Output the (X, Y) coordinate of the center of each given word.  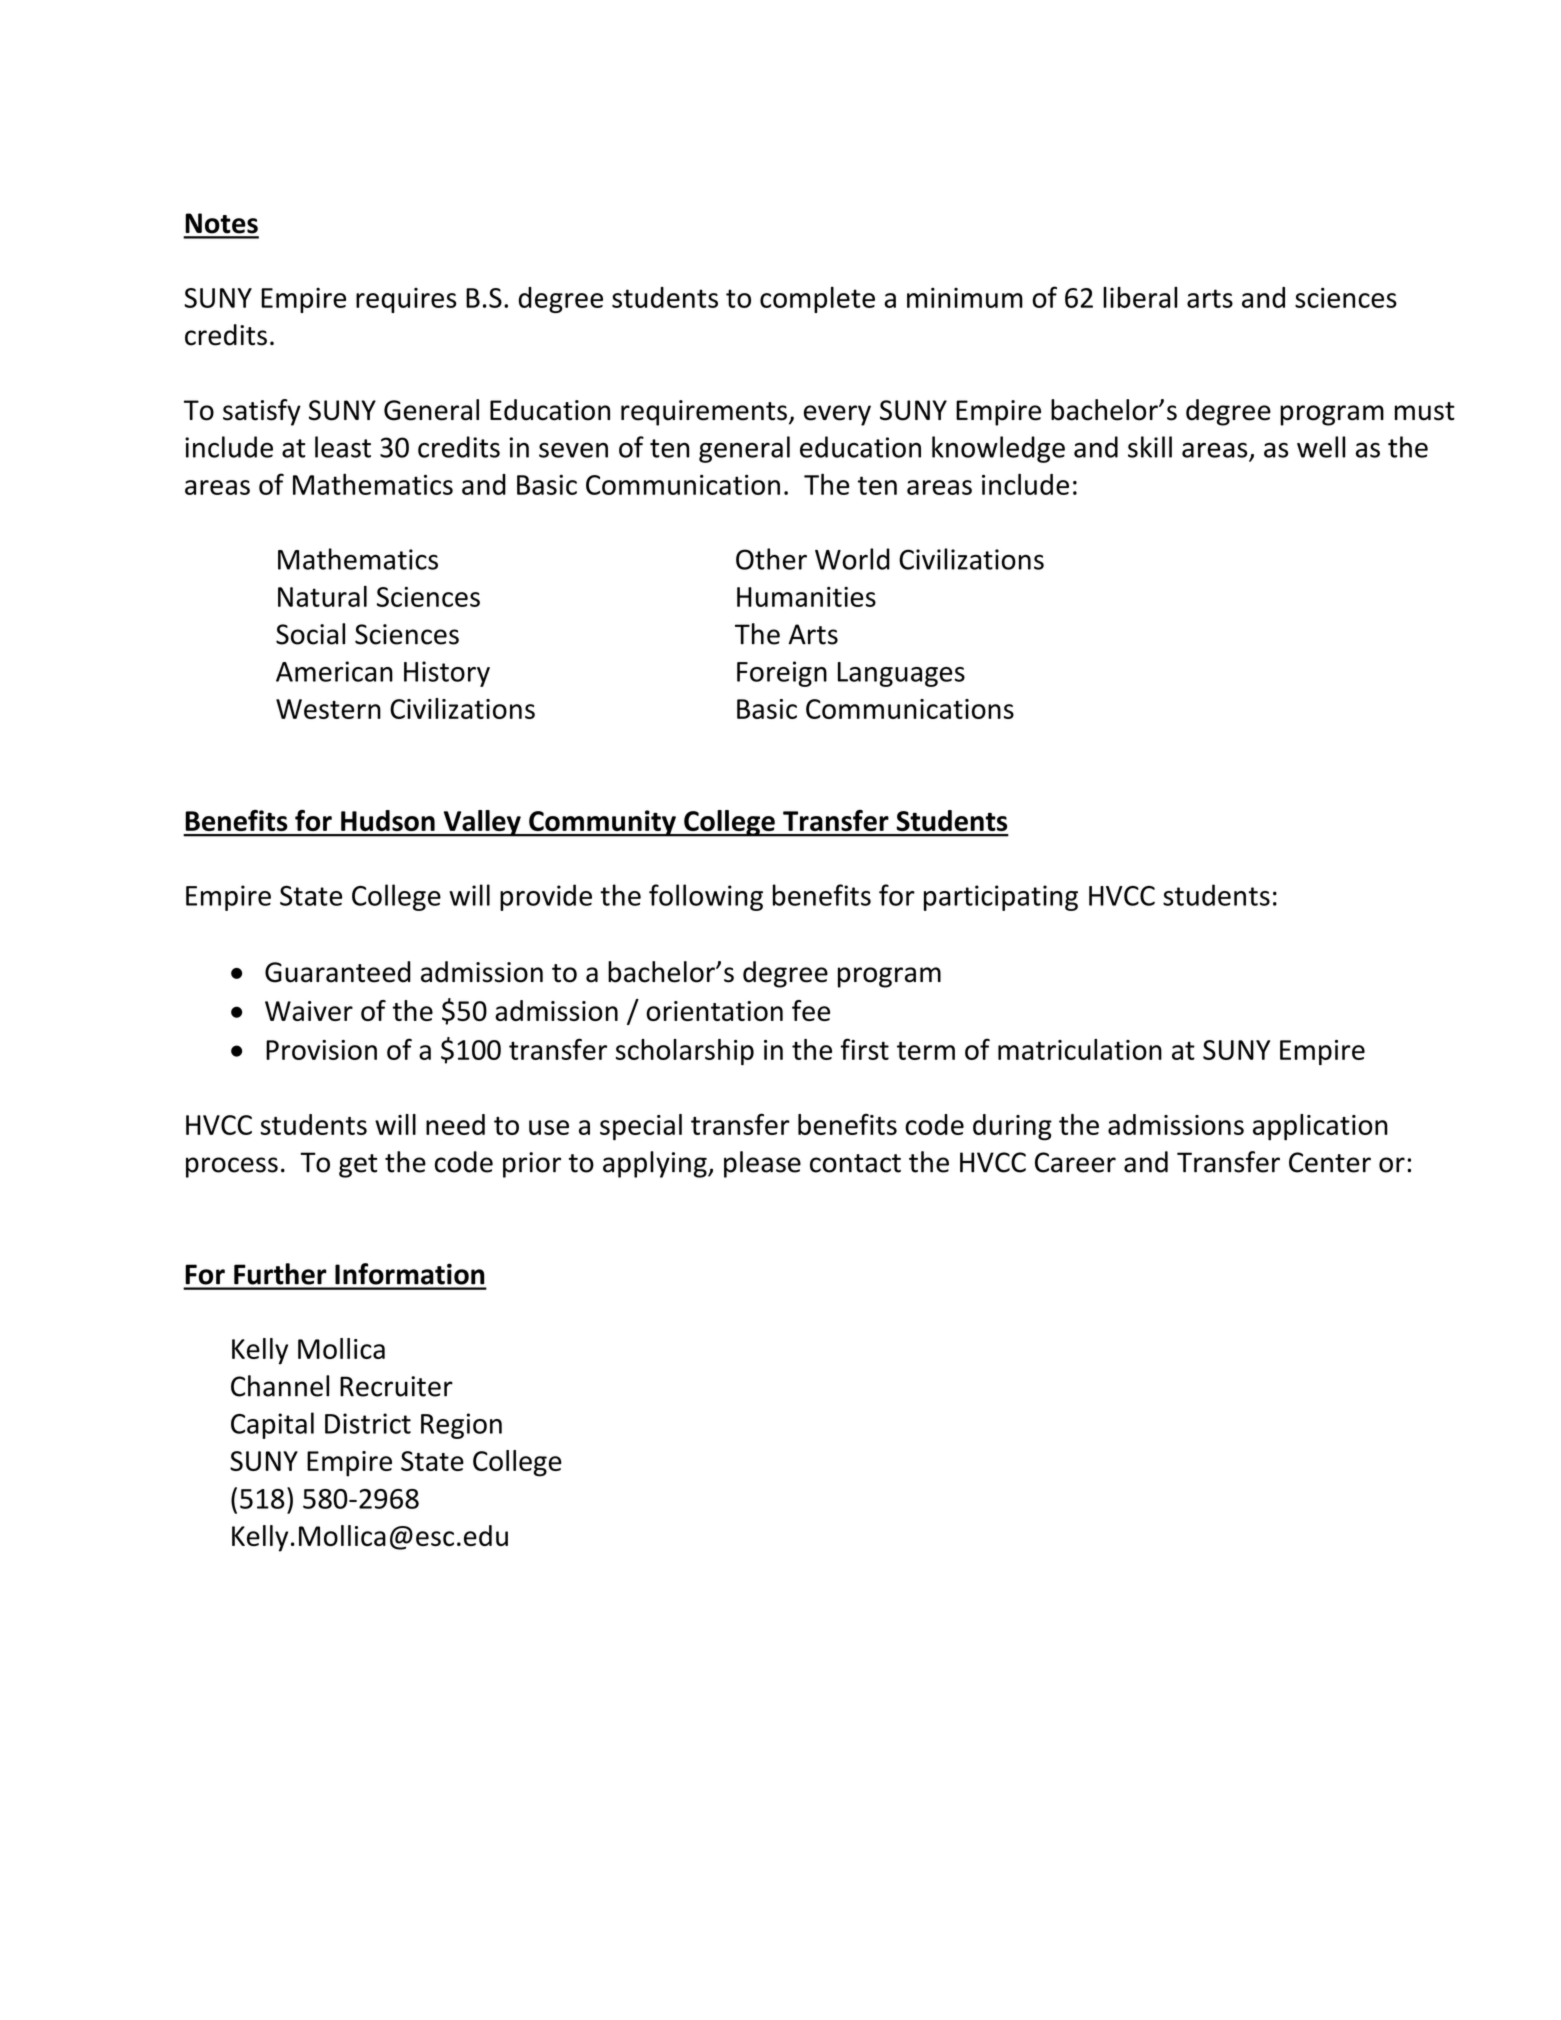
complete (817, 299)
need (455, 1124)
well (1321, 447)
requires (406, 300)
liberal (1140, 297)
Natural (322, 596)
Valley (482, 823)
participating (1001, 898)
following (706, 897)
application (1320, 1127)
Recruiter (396, 1386)
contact (855, 1163)
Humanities (806, 597)
